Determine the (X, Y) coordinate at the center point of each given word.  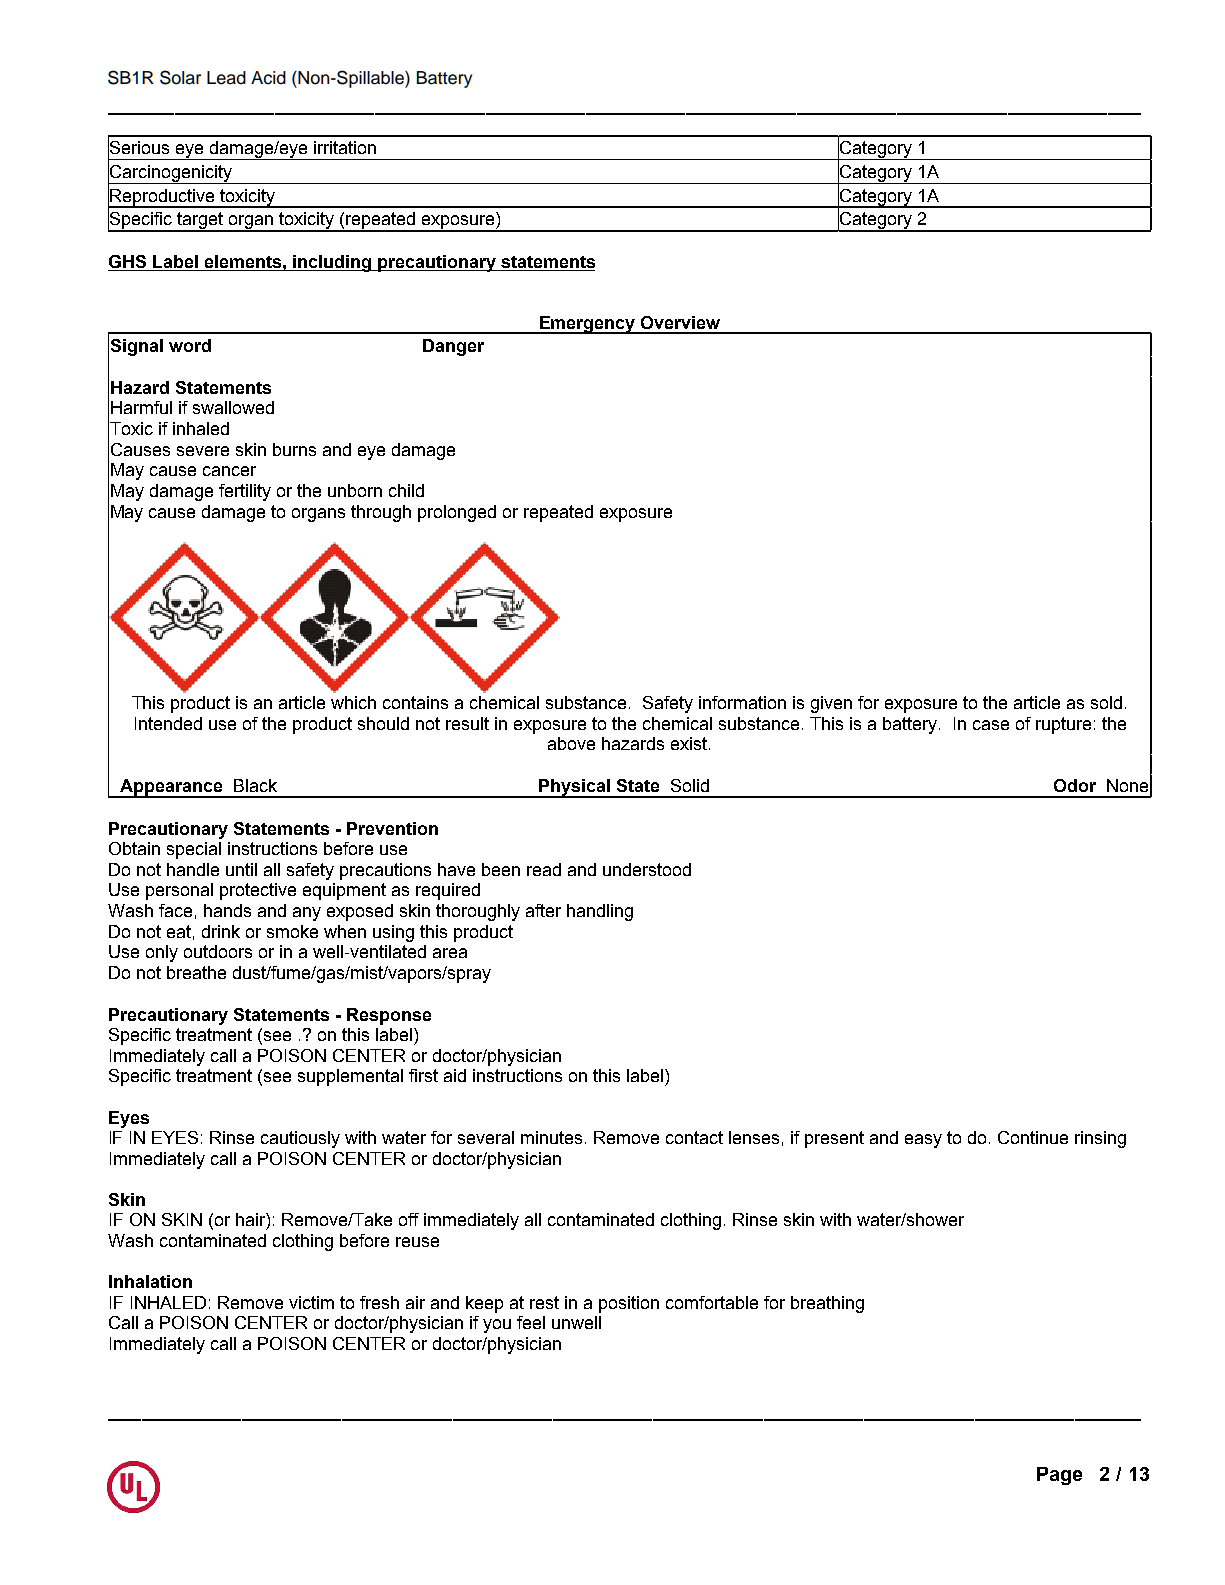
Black (255, 785)
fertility (245, 492)
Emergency (587, 325)
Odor (1075, 785)
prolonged (457, 513)
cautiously (300, 1139)
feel (531, 1322)
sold (1106, 702)
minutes (553, 1137)
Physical (574, 788)
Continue (1033, 1137)
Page (1059, 1476)
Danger (453, 347)
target (200, 222)
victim (311, 1302)
